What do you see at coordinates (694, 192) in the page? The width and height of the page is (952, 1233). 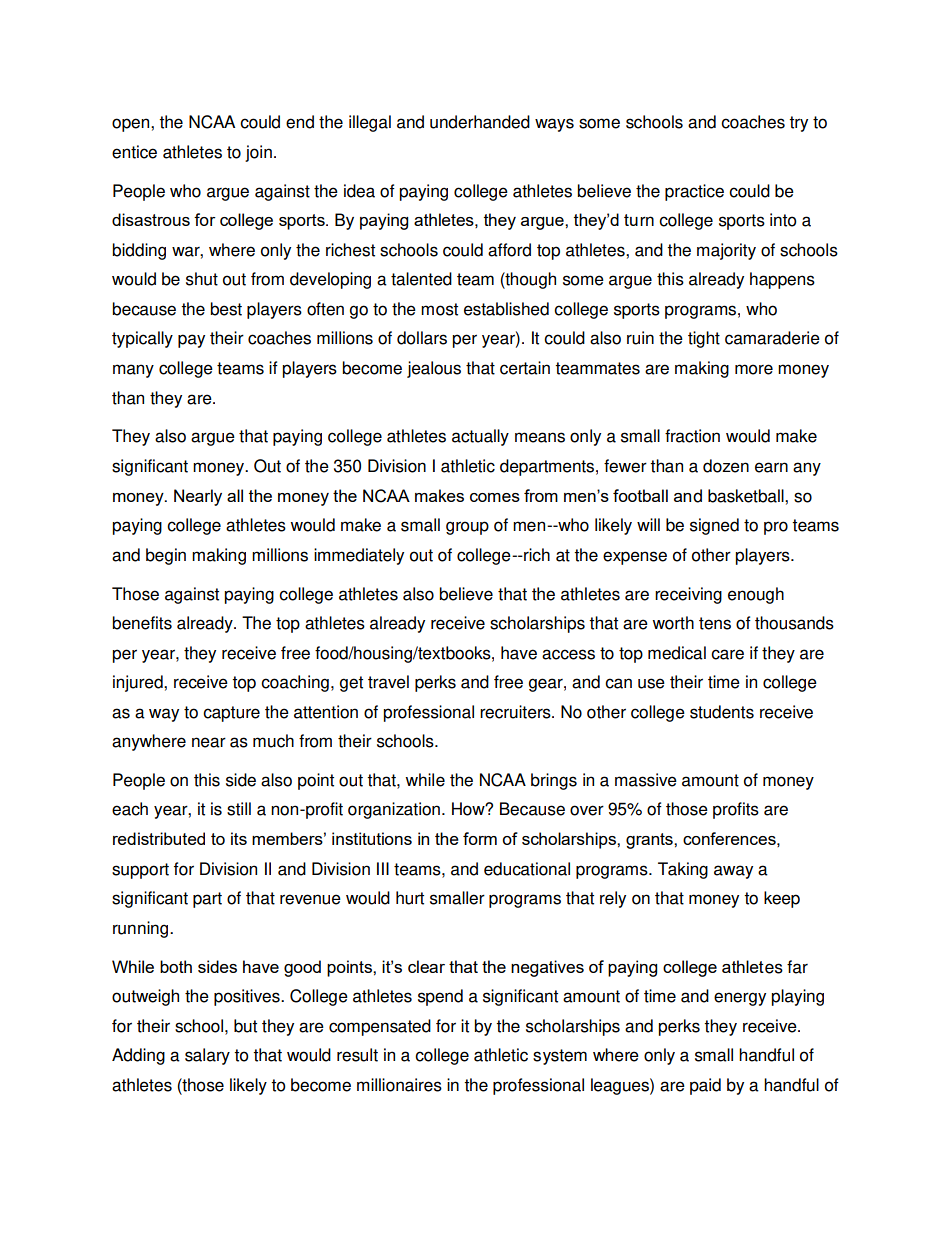 I see `practice` at bounding box center [694, 192].
